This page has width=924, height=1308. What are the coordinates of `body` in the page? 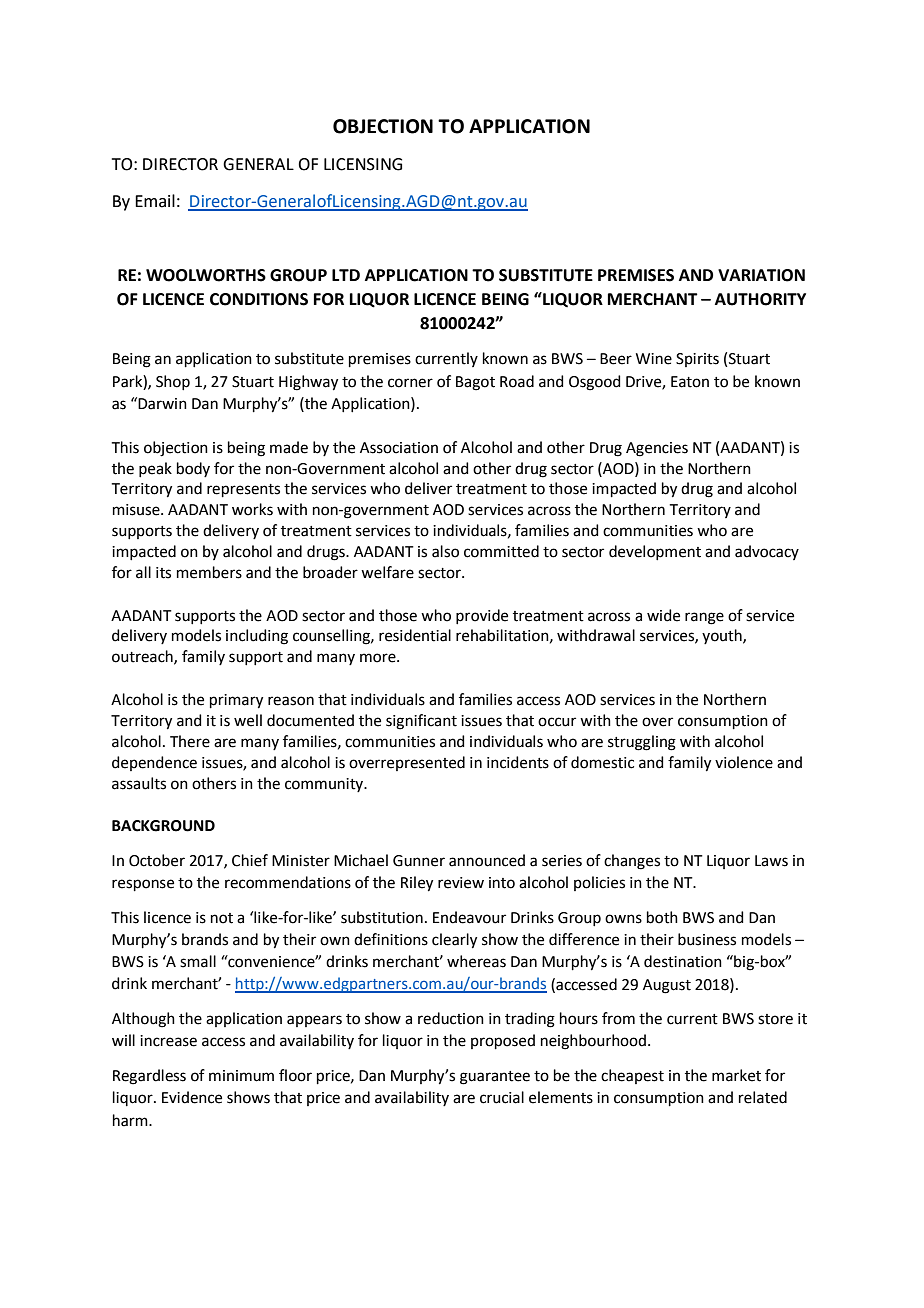 It's located at (193, 469).
